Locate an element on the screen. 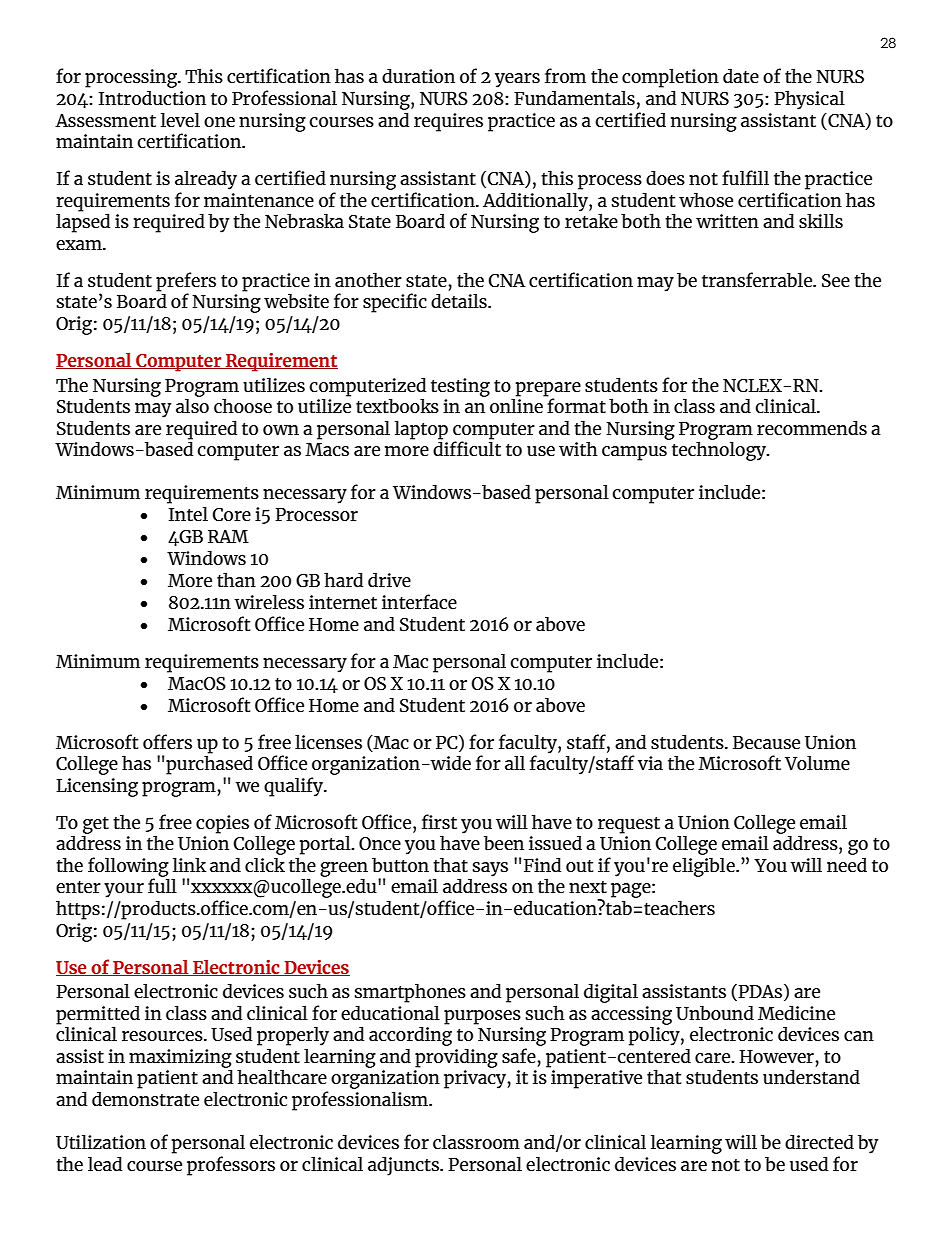 This screenshot has width=952, height=1233. Physical is located at coordinates (809, 100).
